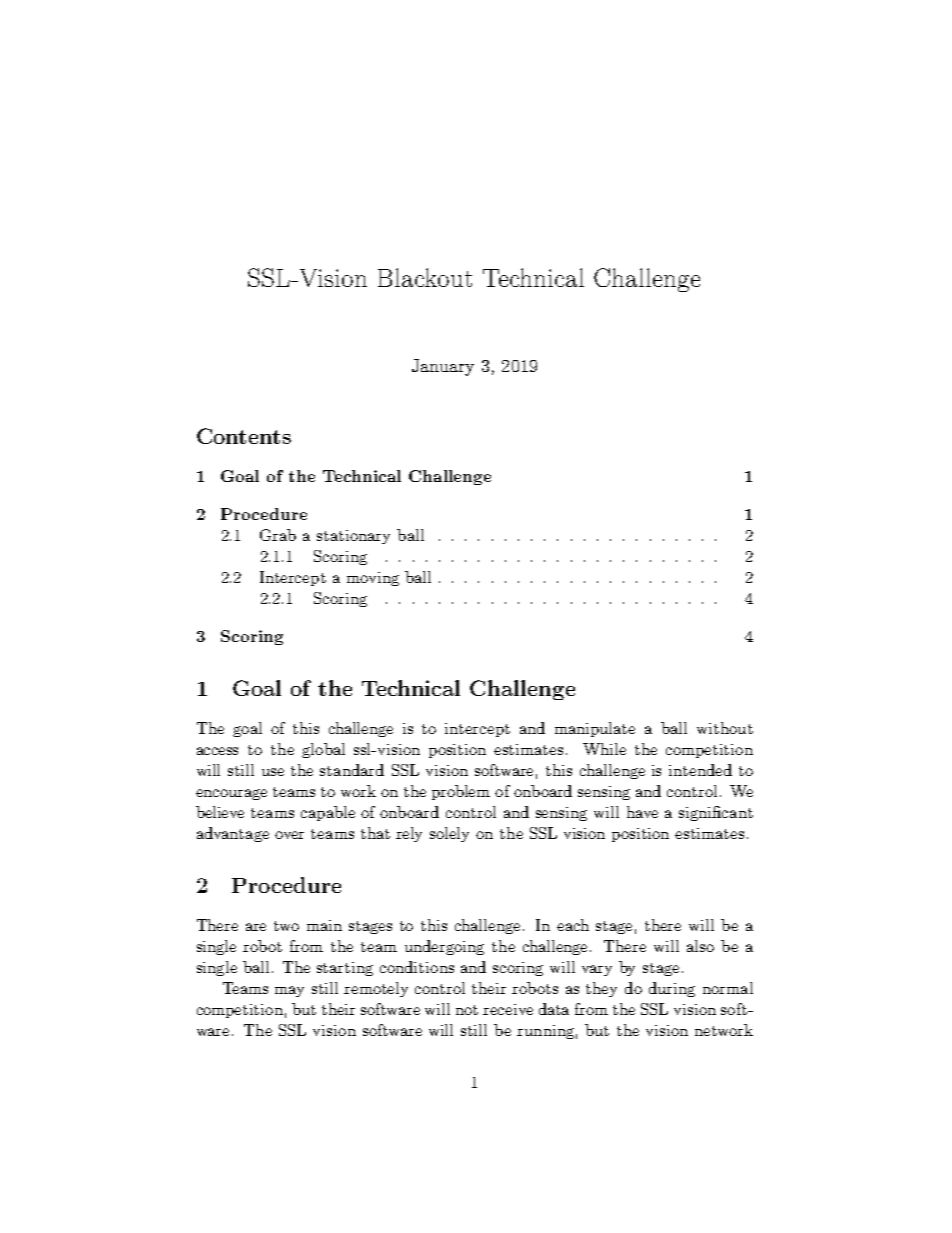  What do you see at coordinates (289, 991) in the screenshot?
I see `may` at bounding box center [289, 991].
